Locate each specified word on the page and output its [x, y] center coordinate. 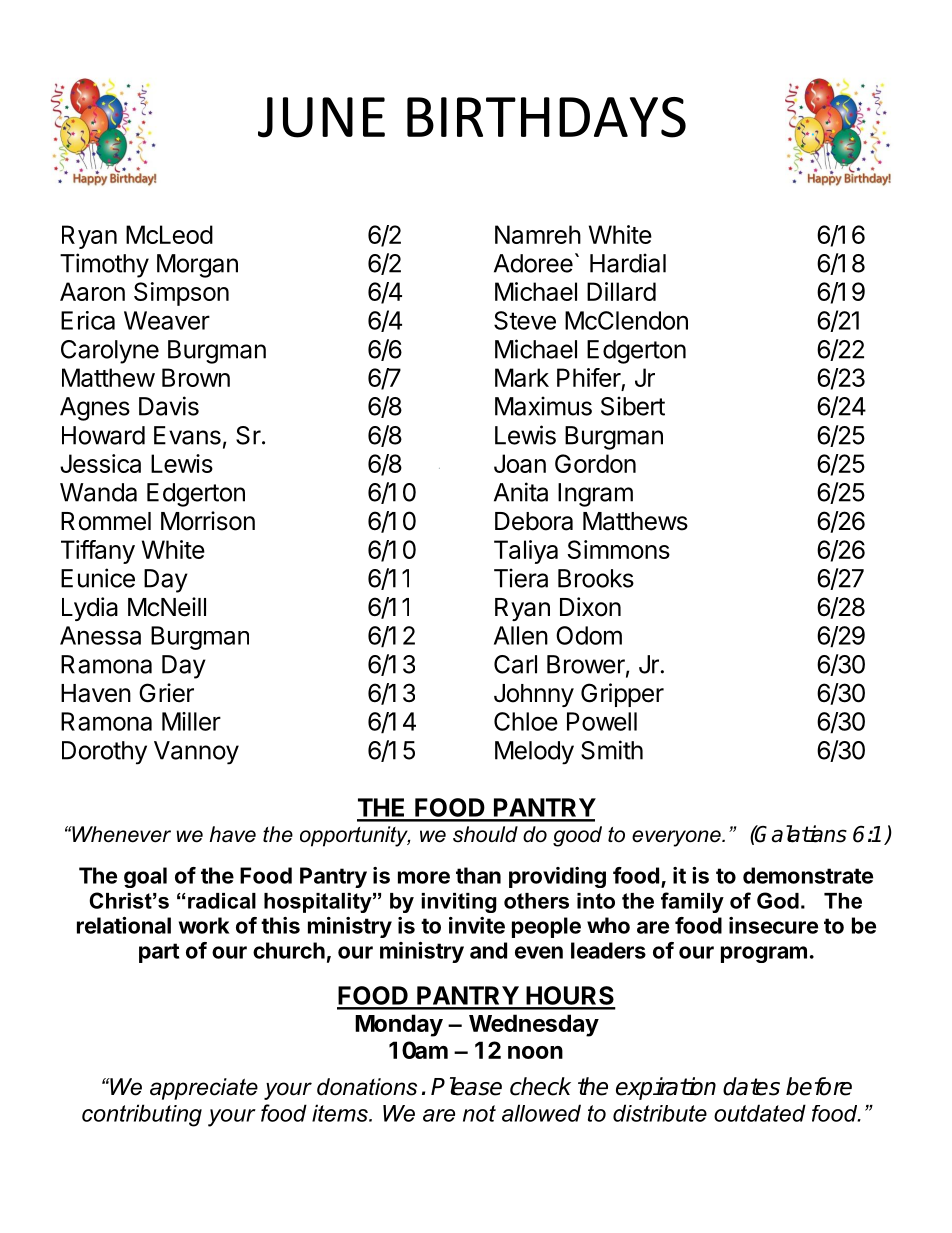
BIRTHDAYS [546, 117]
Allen [521, 635]
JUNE [321, 117]
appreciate [204, 1089]
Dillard [621, 291]
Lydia [90, 609]
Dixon [590, 607]
